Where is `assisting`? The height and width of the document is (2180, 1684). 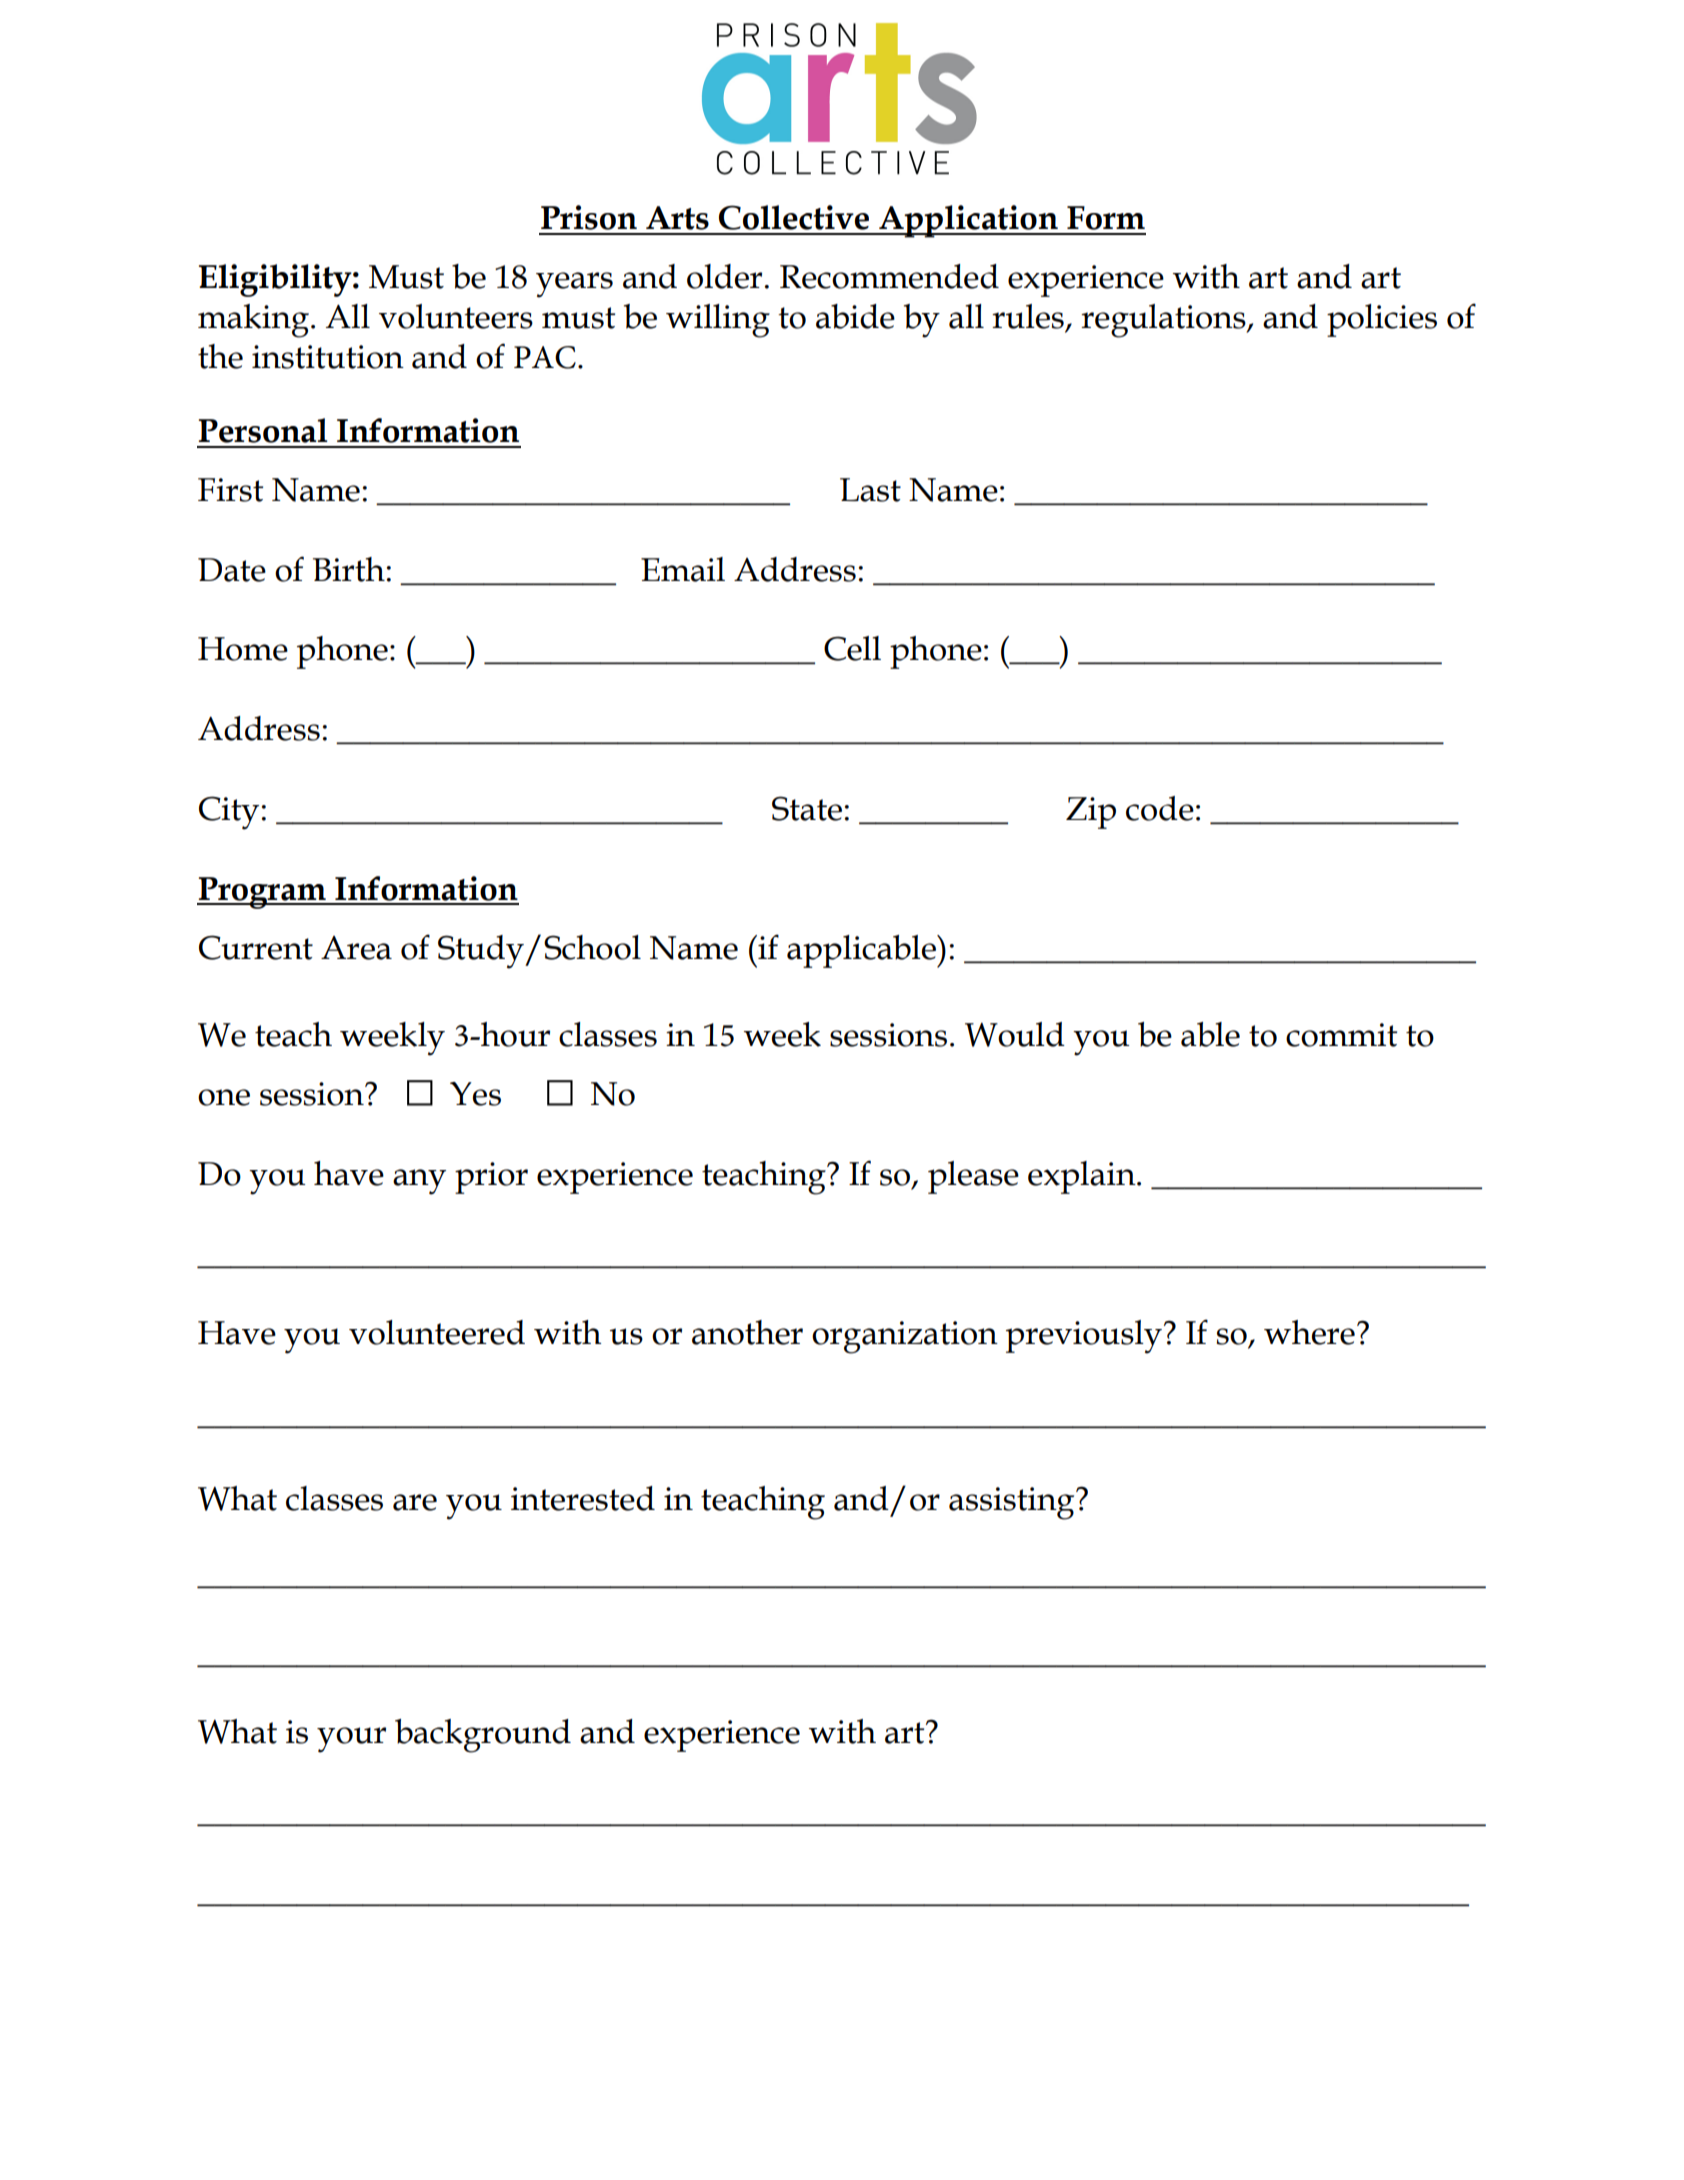 assisting is located at coordinates (1013, 1503).
